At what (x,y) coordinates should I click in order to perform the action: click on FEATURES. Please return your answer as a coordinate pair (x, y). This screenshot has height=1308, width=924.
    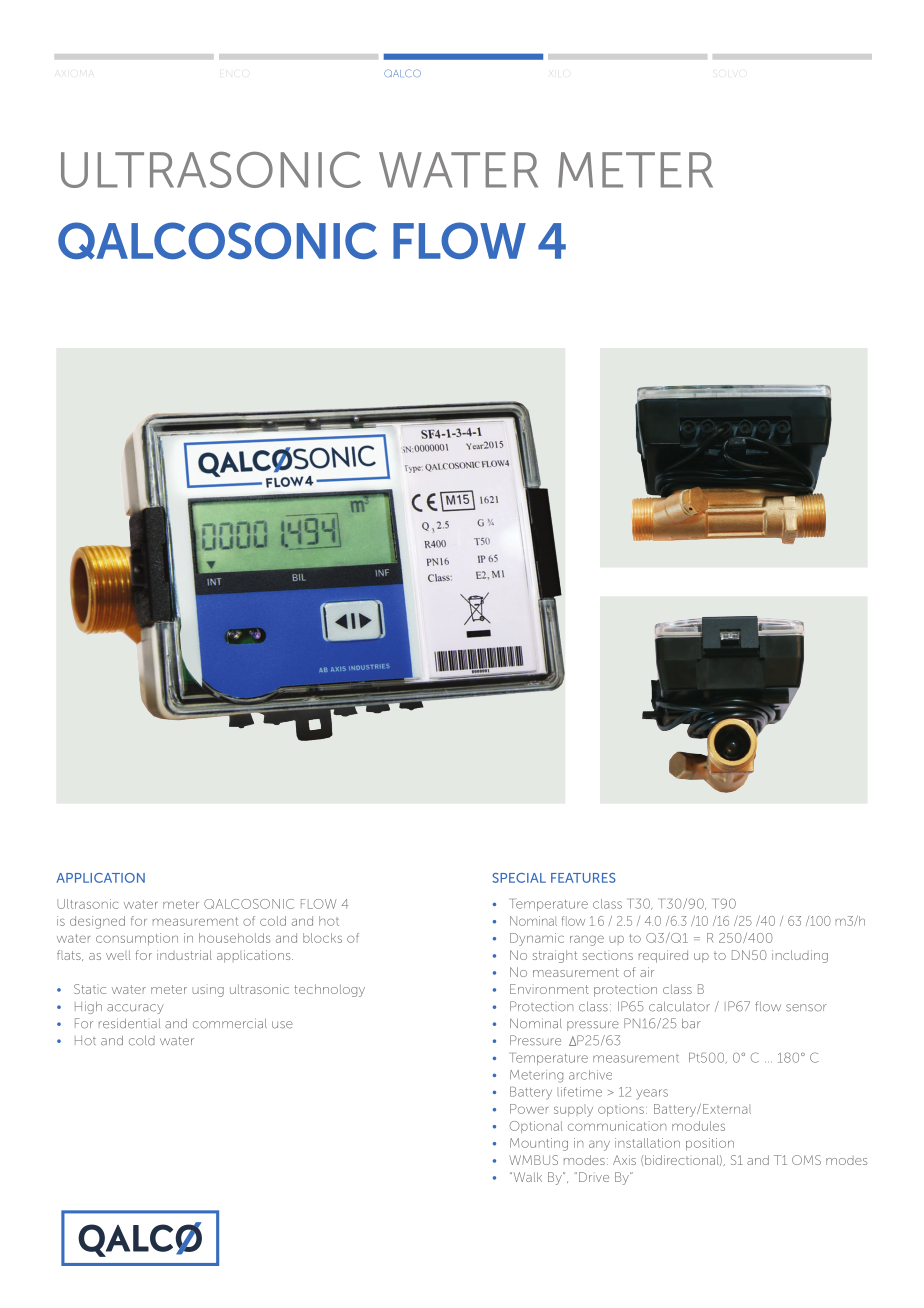
    Looking at the image, I should click on (583, 878).
